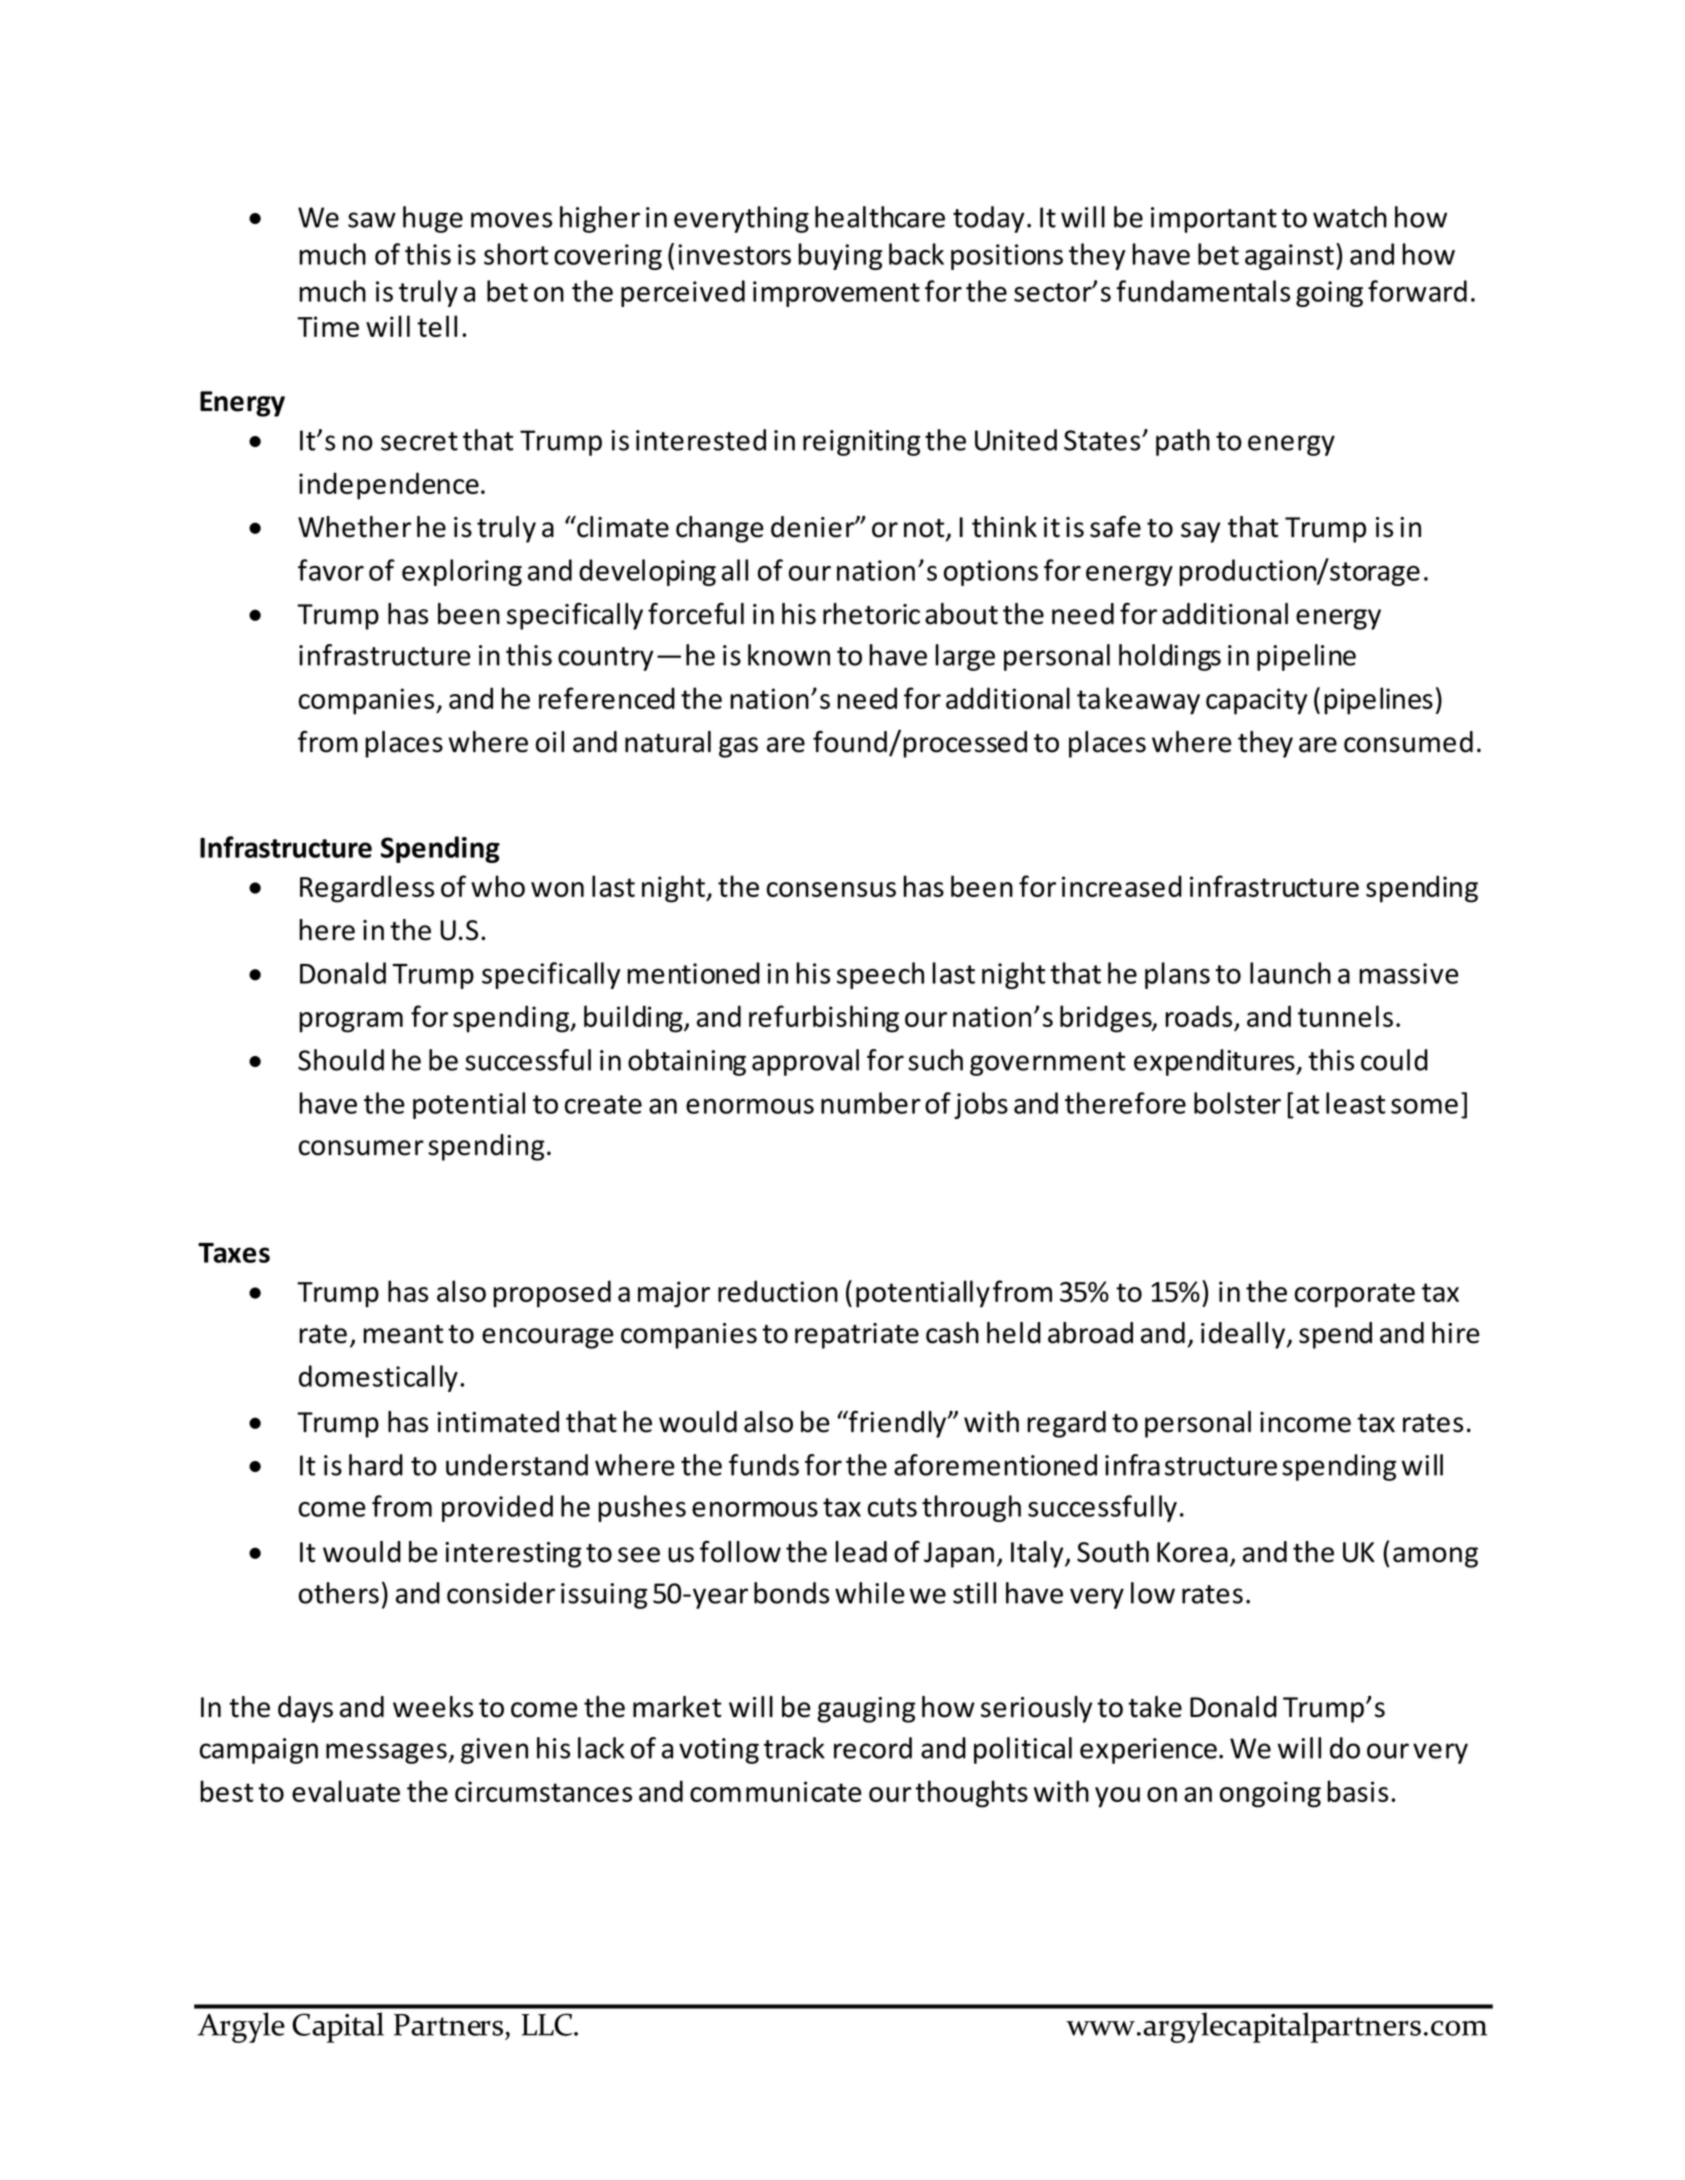 The width and height of the document is (1685, 2180). What do you see at coordinates (1357, 1791) in the document?
I see `basis` at bounding box center [1357, 1791].
